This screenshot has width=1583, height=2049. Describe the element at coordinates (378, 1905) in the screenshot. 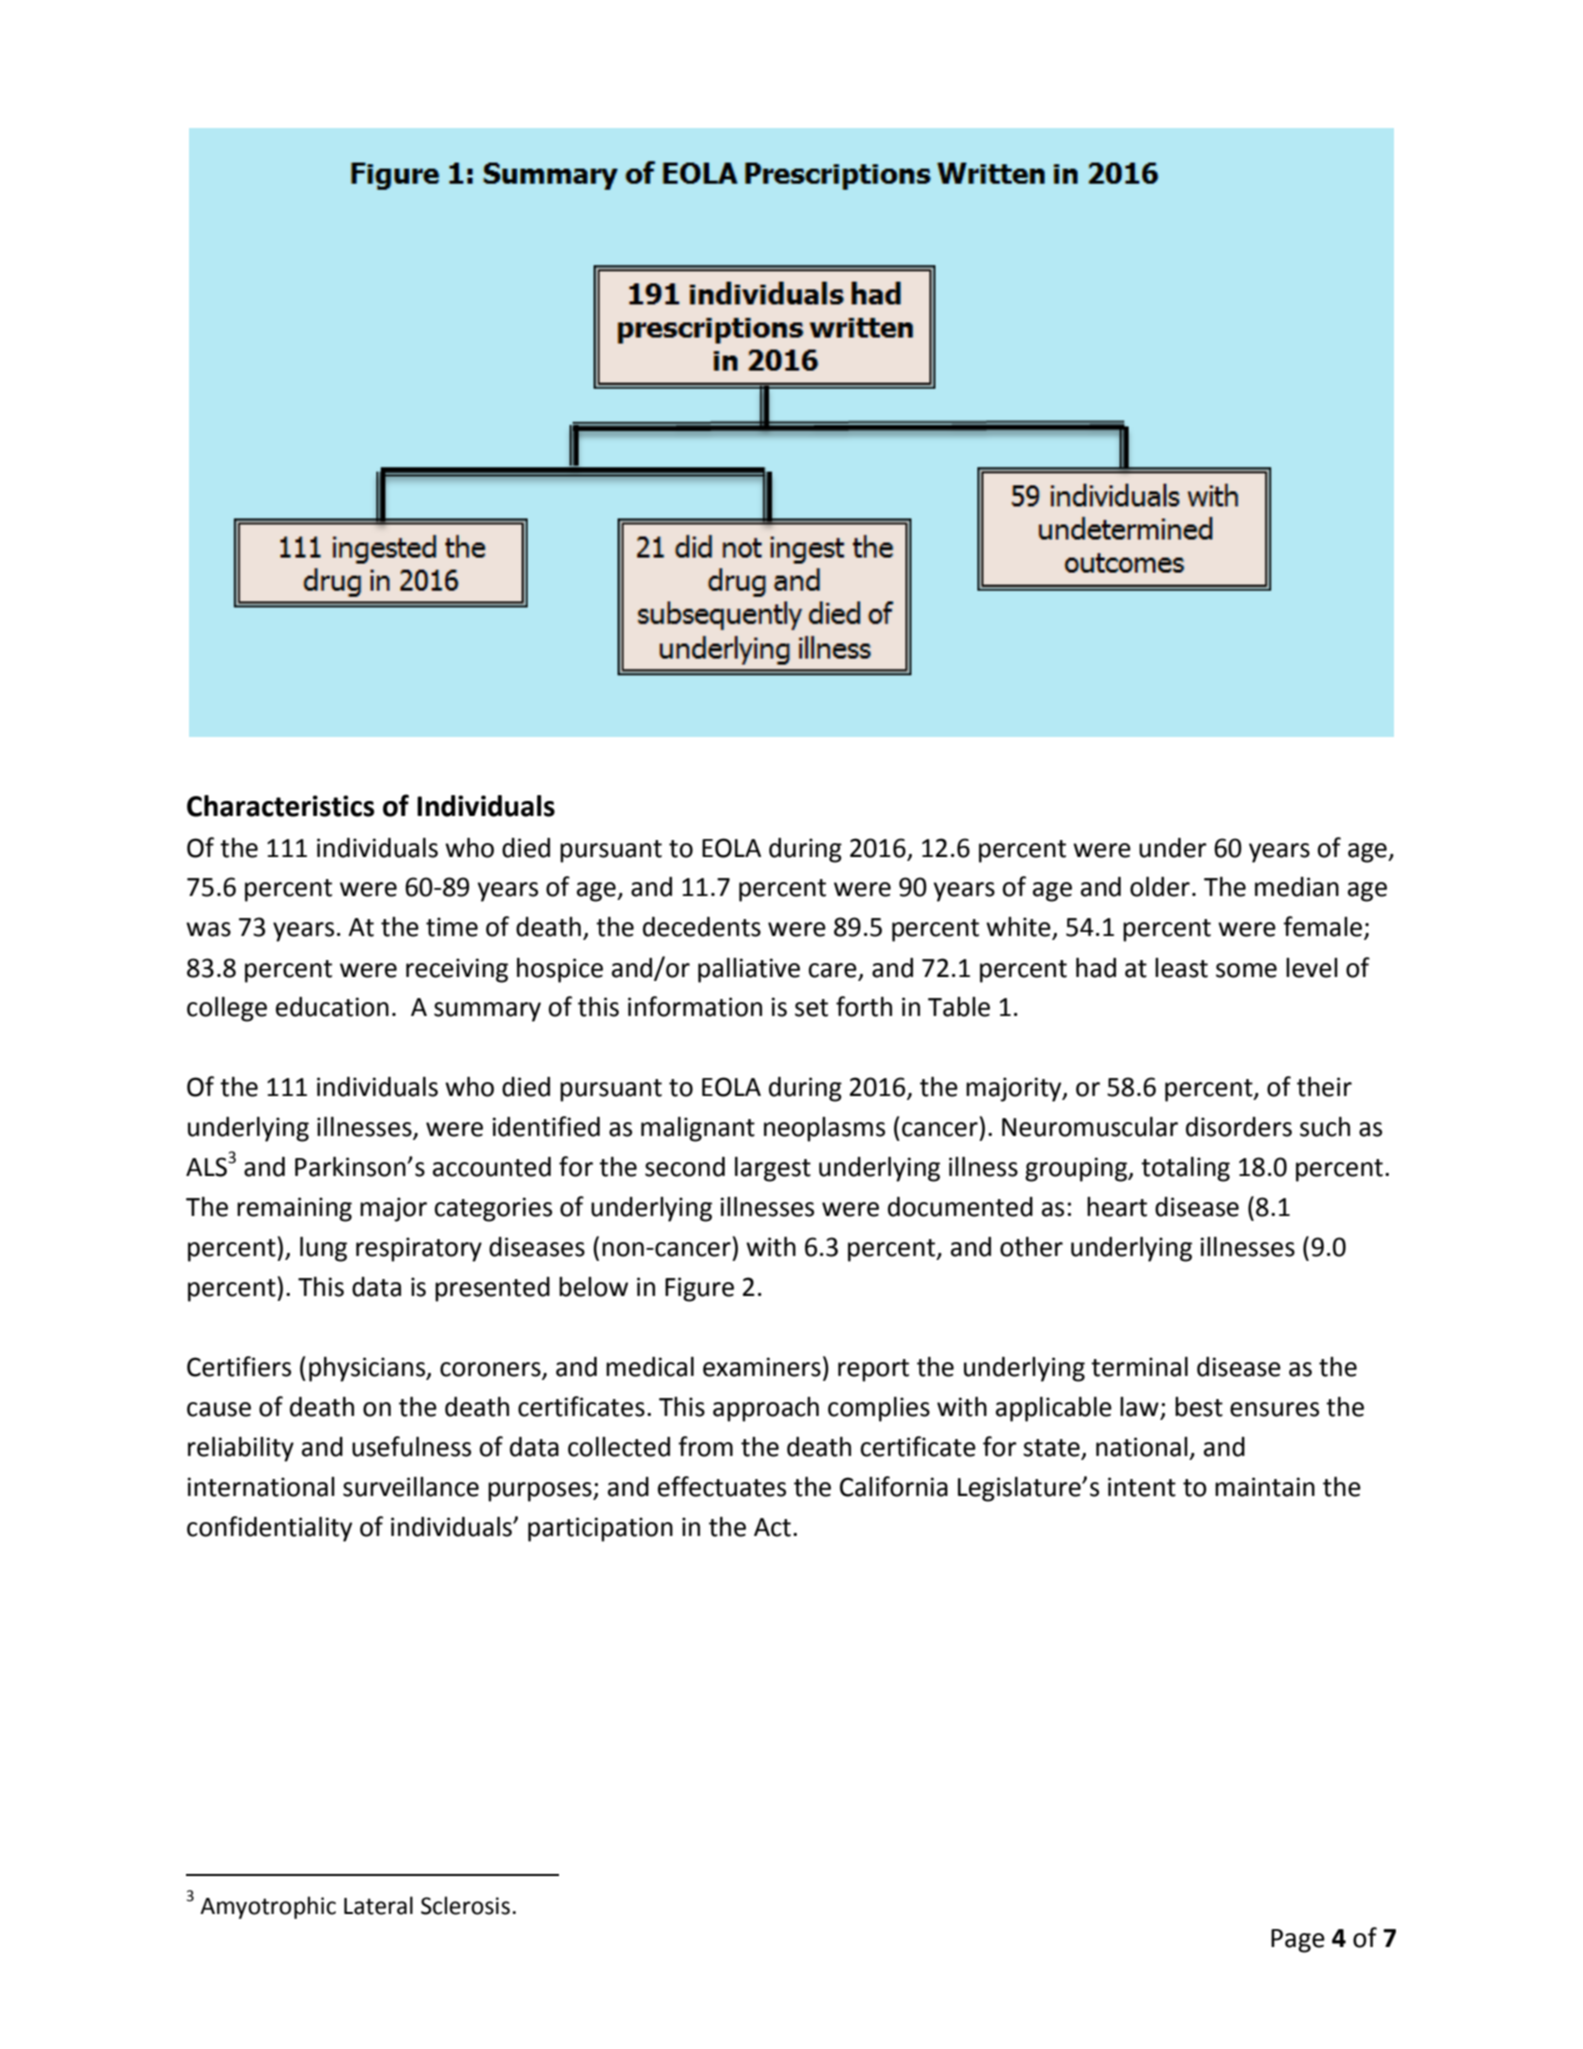

I see `Lateral` at that location.
